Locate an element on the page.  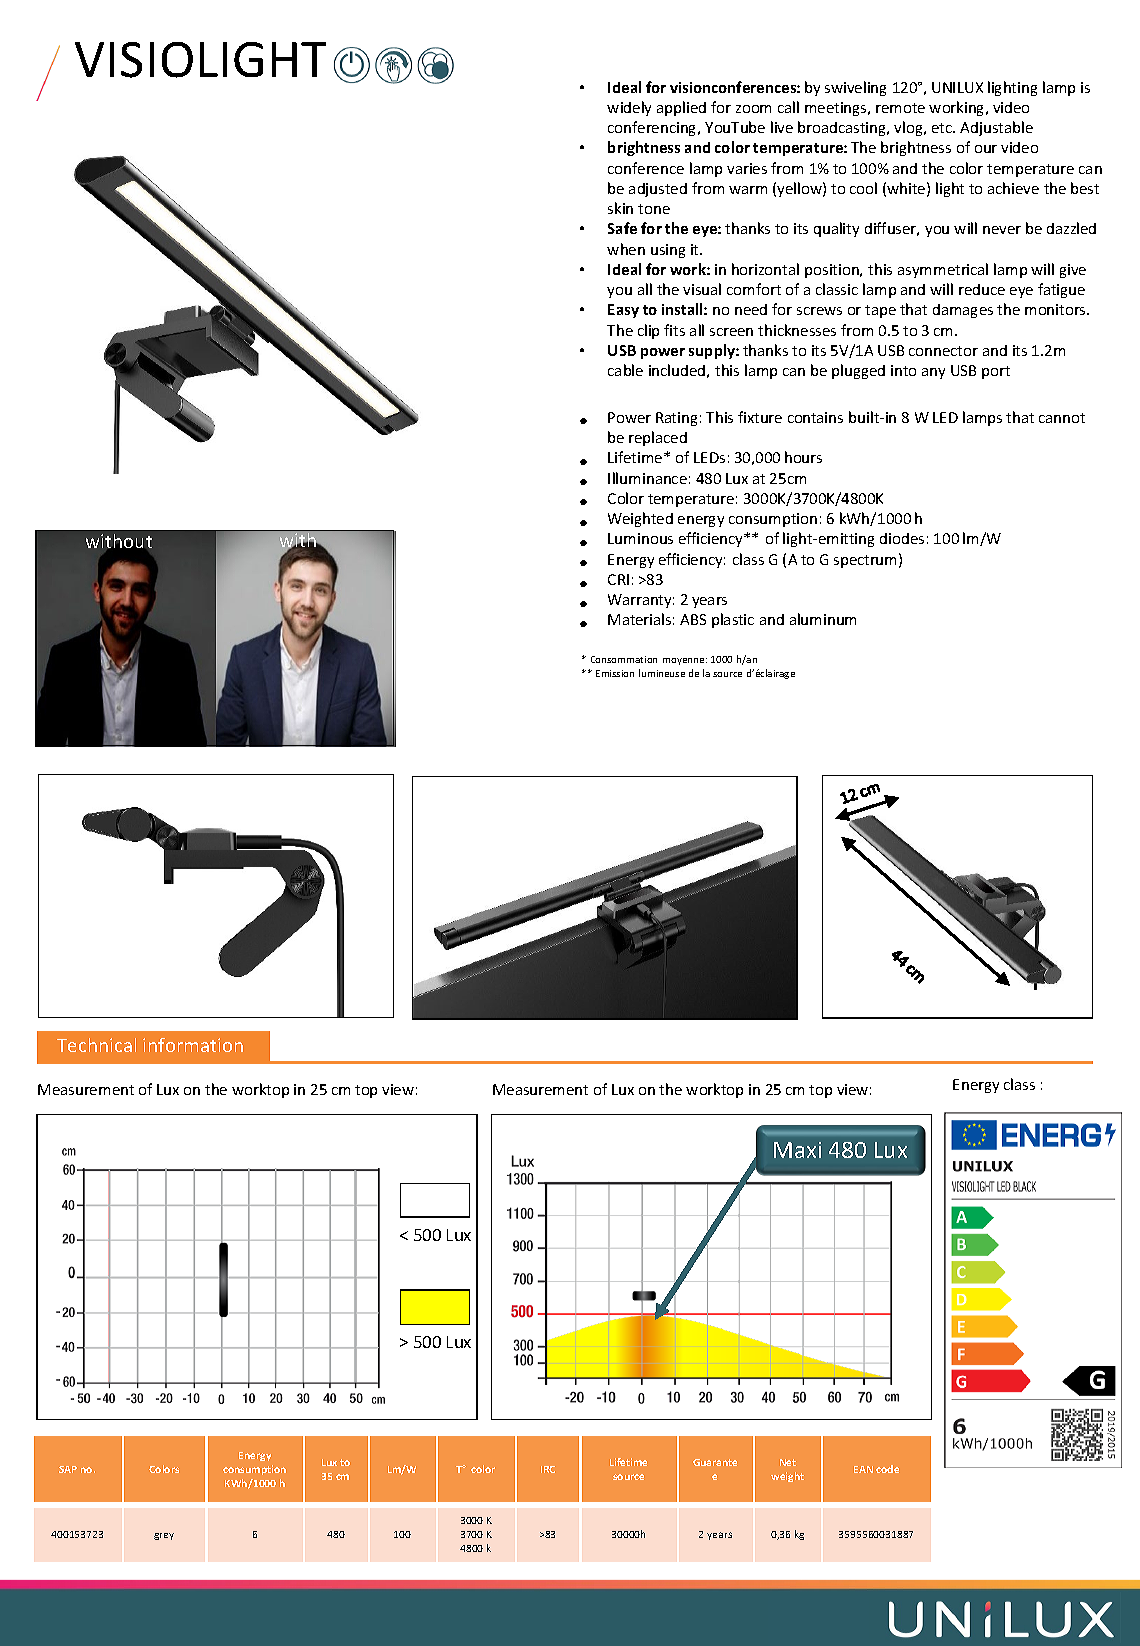
widely is located at coordinates (629, 108).
